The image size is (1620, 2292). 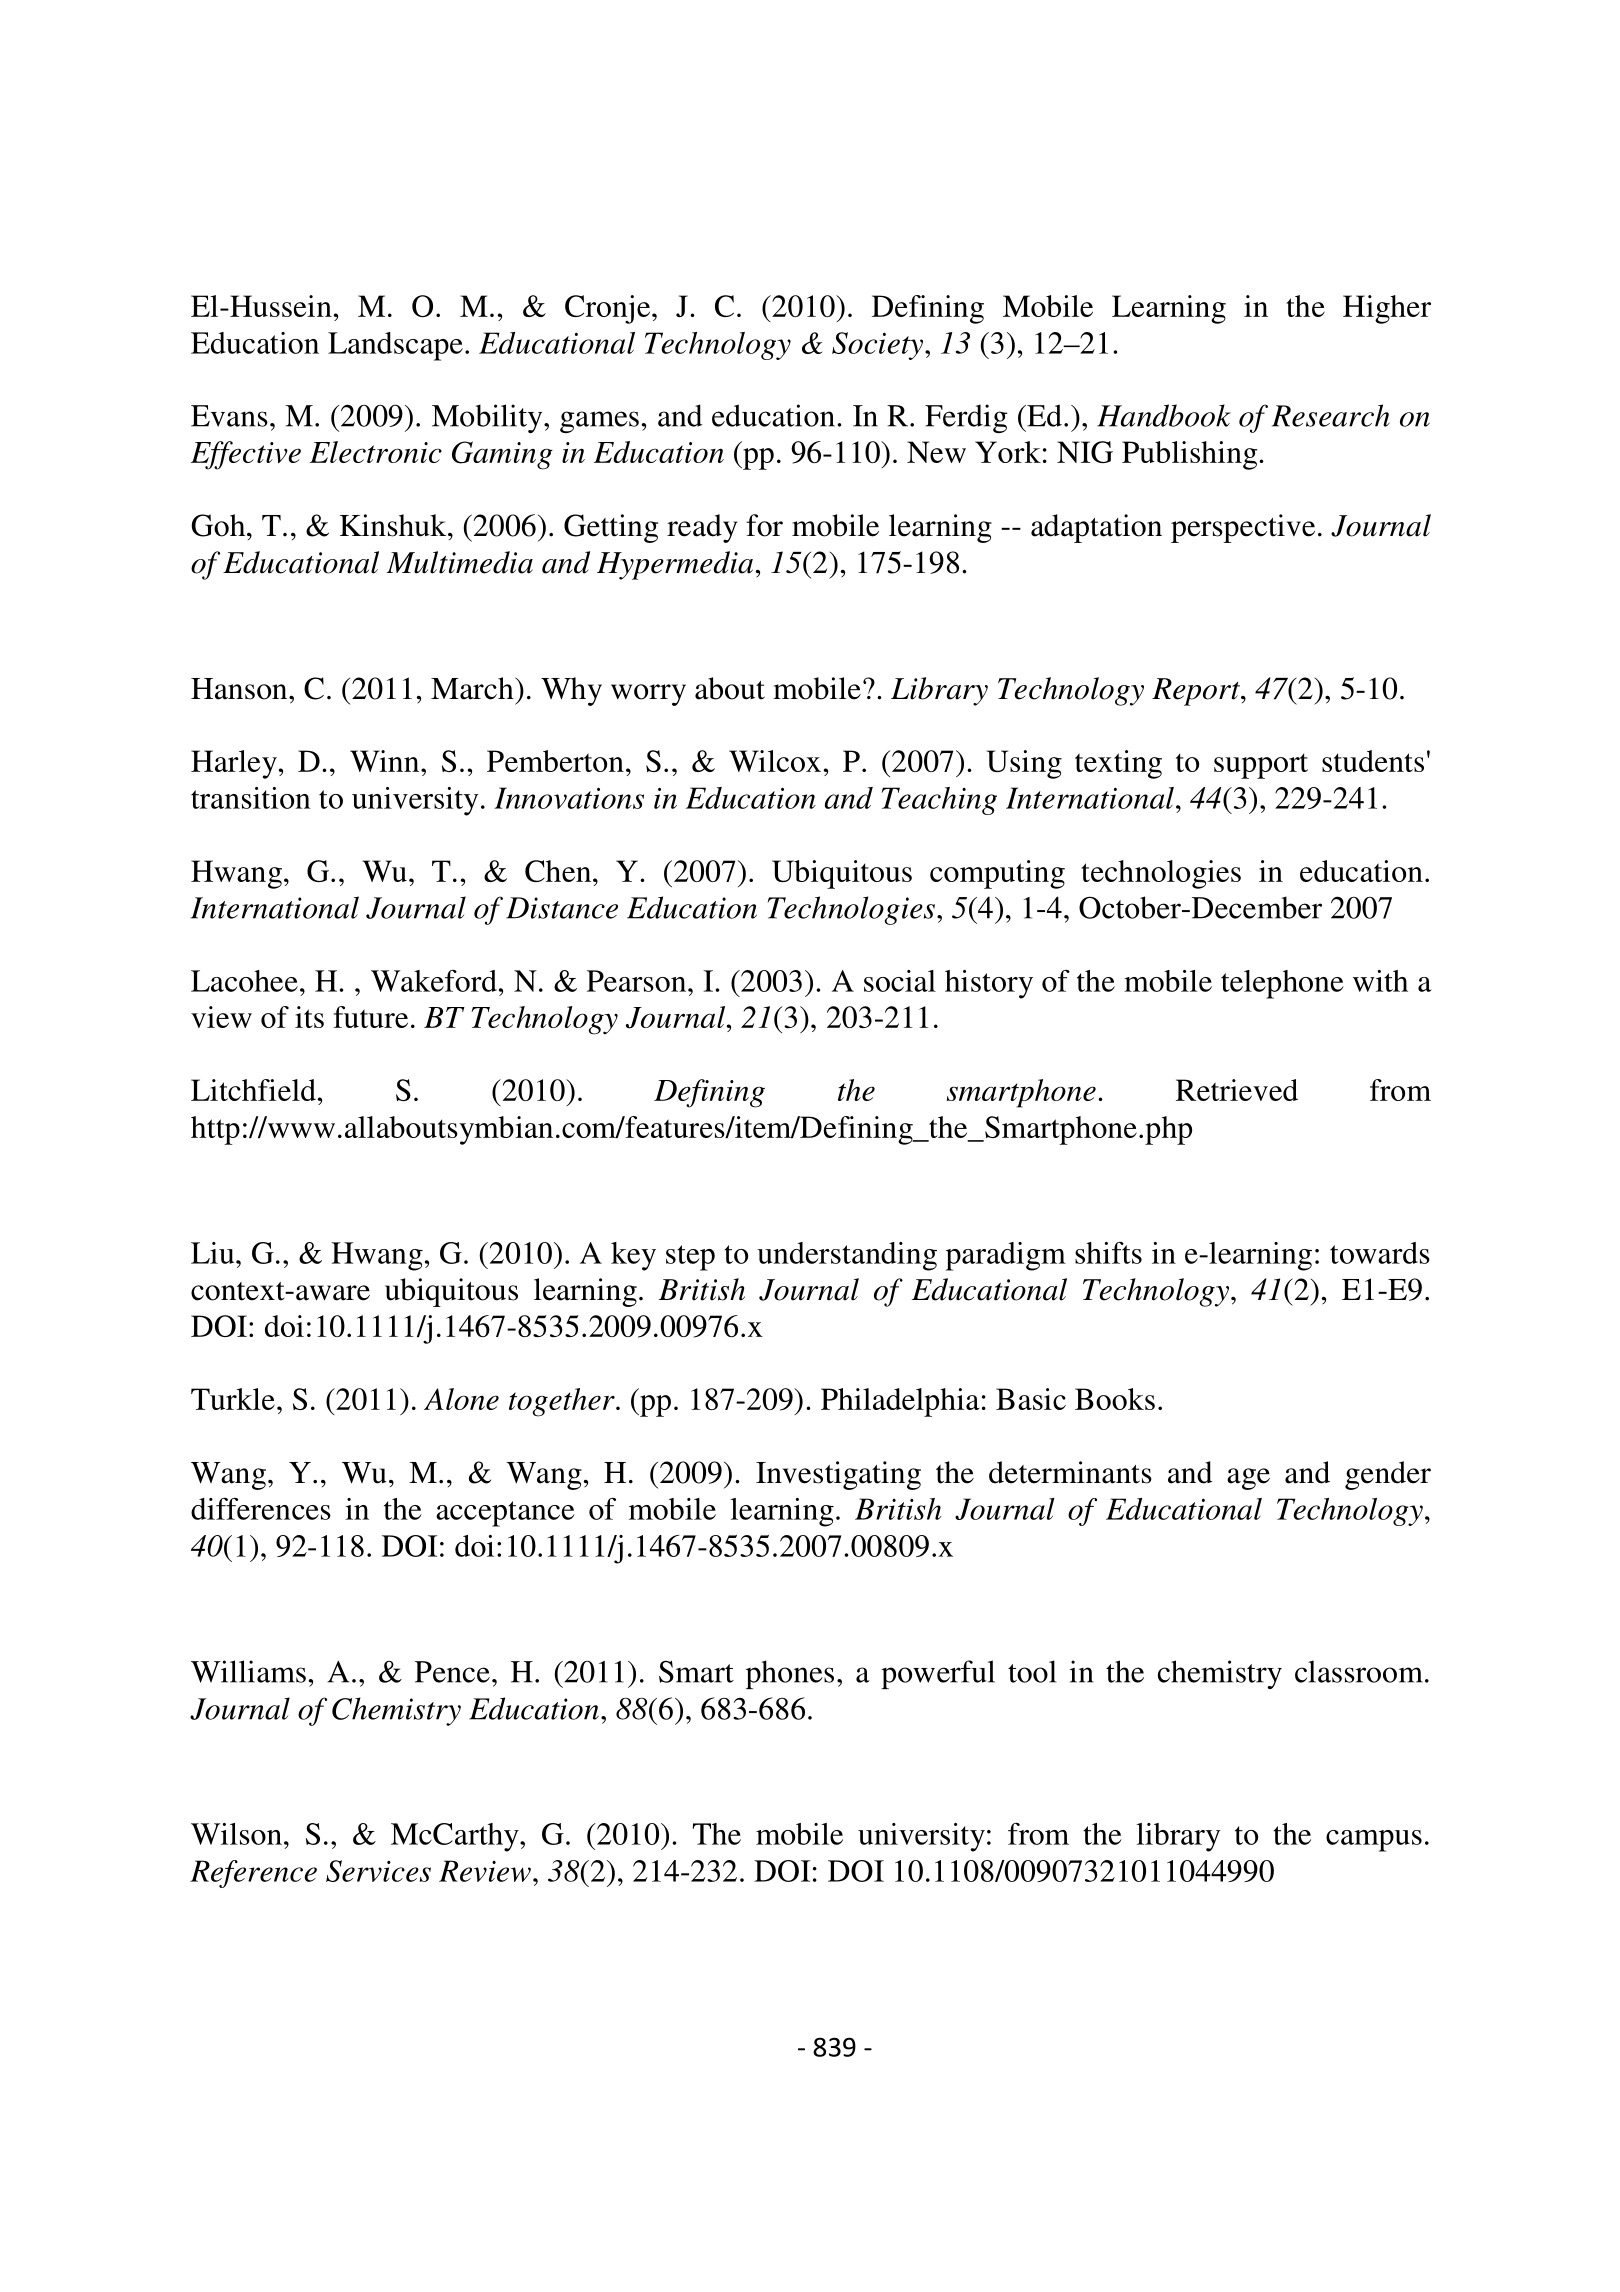 What do you see at coordinates (1164, 415) in the screenshot?
I see `Handbook` at bounding box center [1164, 415].
